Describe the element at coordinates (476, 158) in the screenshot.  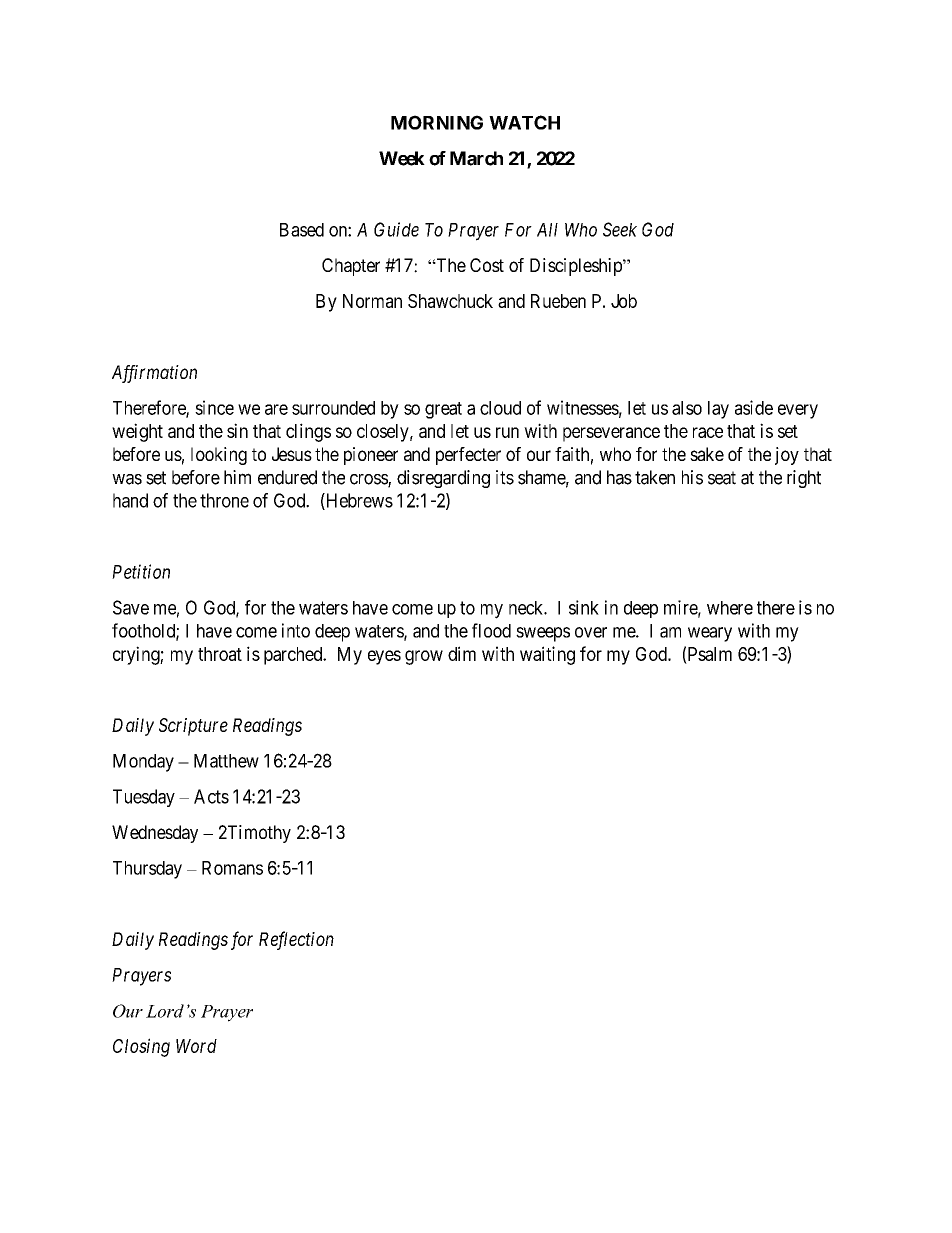
I see `March` at that location.
